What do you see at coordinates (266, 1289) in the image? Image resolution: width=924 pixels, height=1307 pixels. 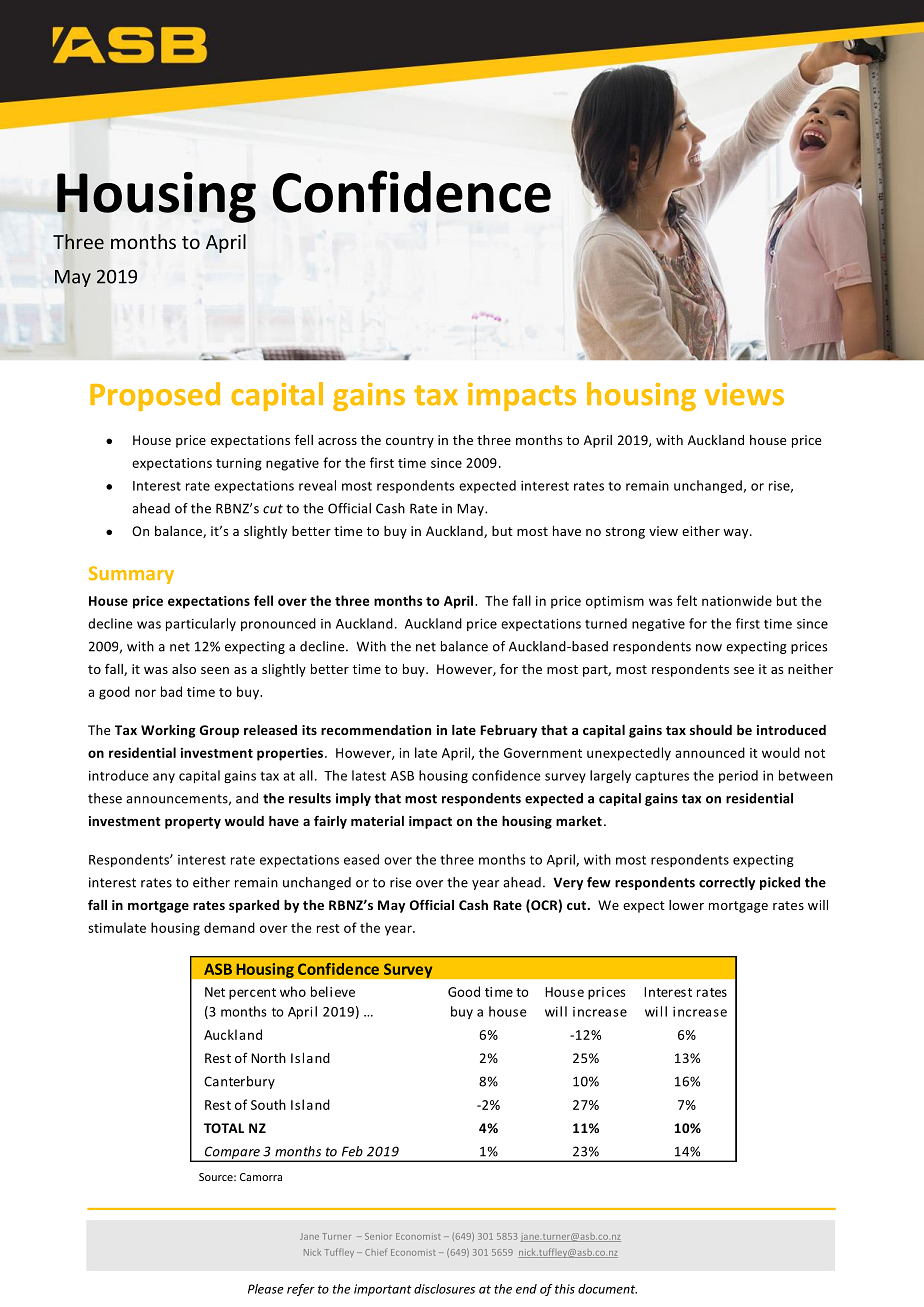 I see `Please` at bounding box center [266, 1289].
